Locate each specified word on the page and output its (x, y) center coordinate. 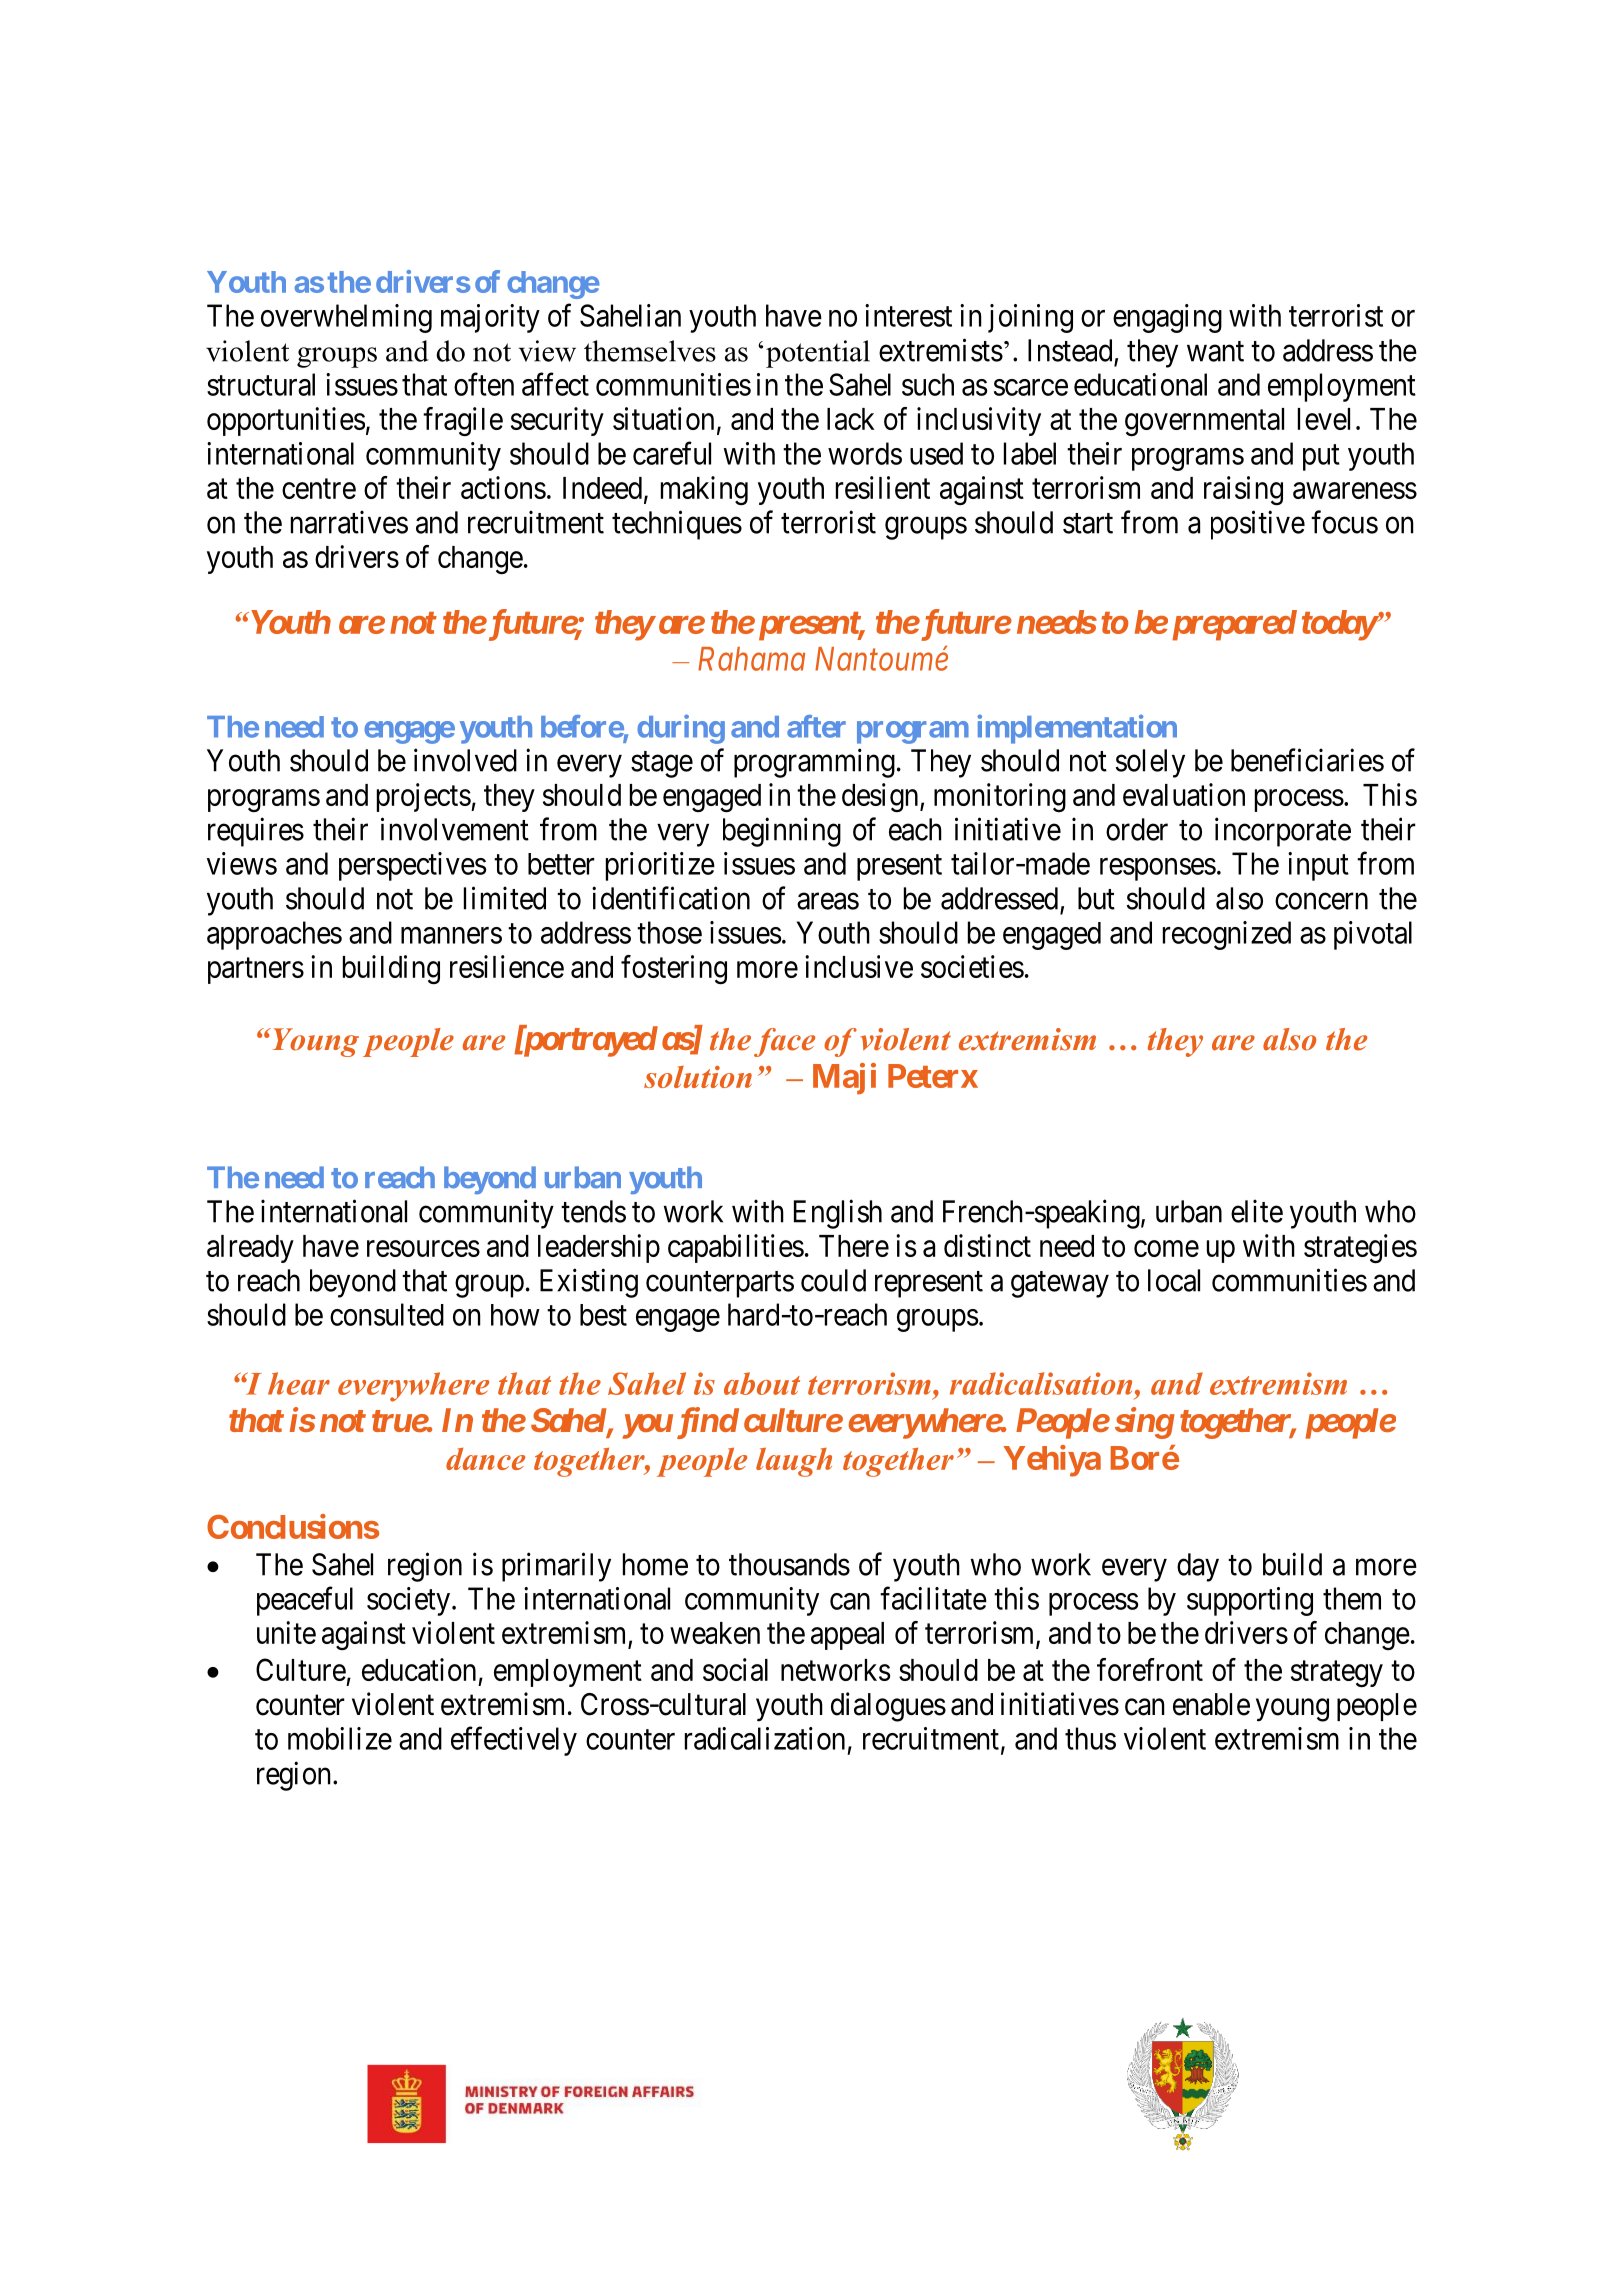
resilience (507, 966)
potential (818, 354)
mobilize (340, 1738)
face (784, 1042)
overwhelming (346, 318)
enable (1211, 1704)
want (1215, 351)
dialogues (888, 1707)
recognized (1227, 935)
